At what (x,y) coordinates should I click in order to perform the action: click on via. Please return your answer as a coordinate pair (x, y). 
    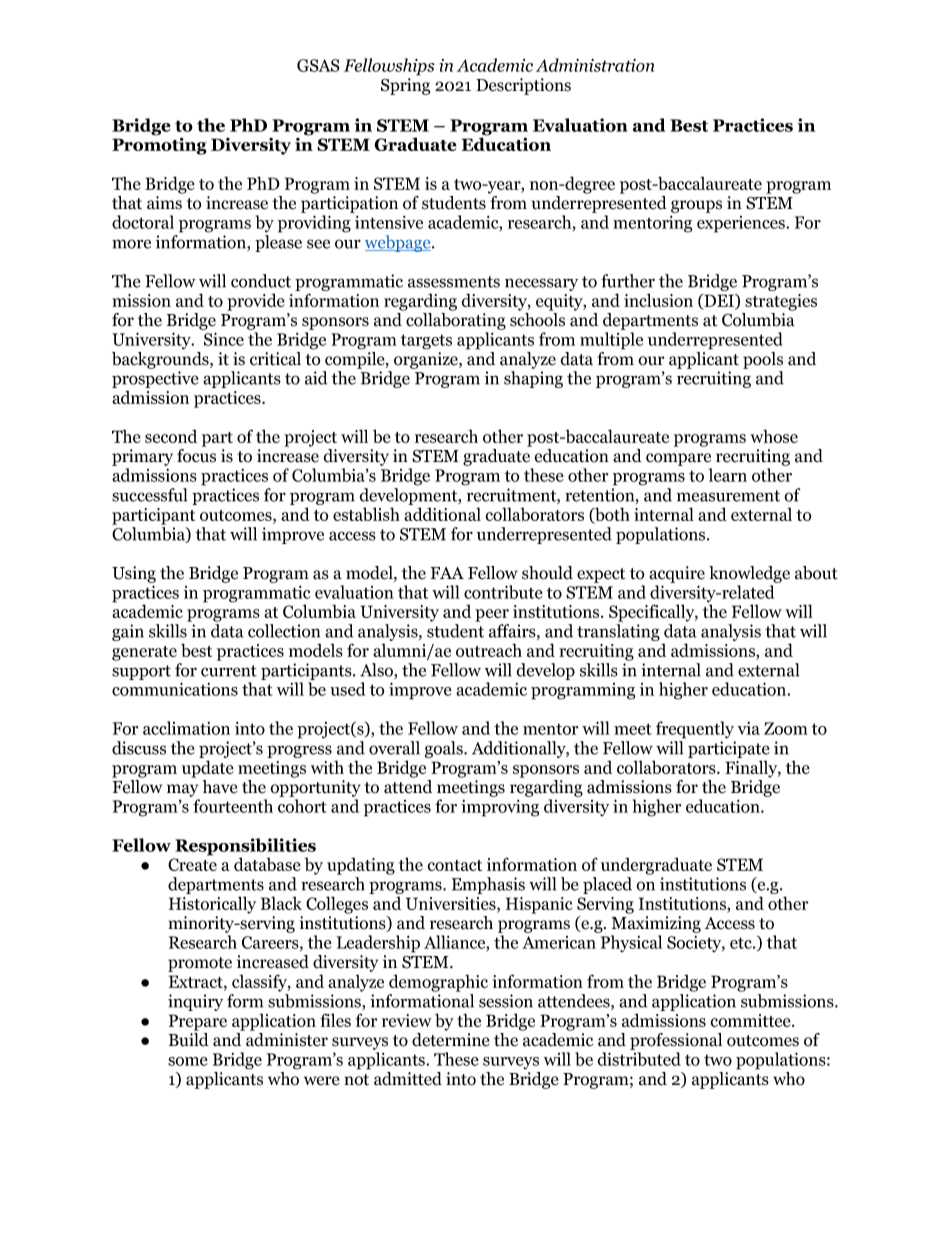
    Looking at the image, I should click on (748, 728).
